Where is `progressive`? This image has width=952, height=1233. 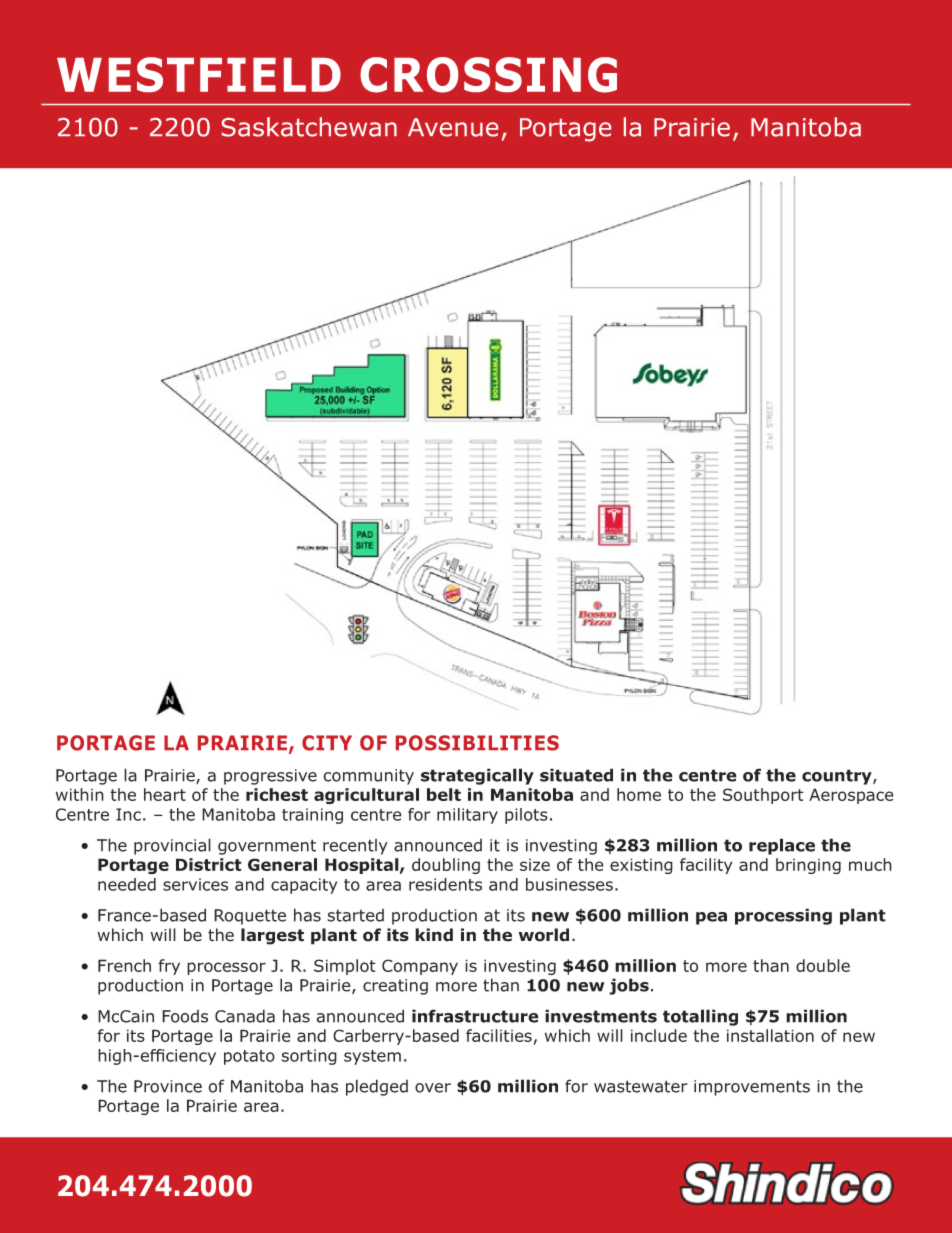 progressive is located at coordinates (270, 777).
